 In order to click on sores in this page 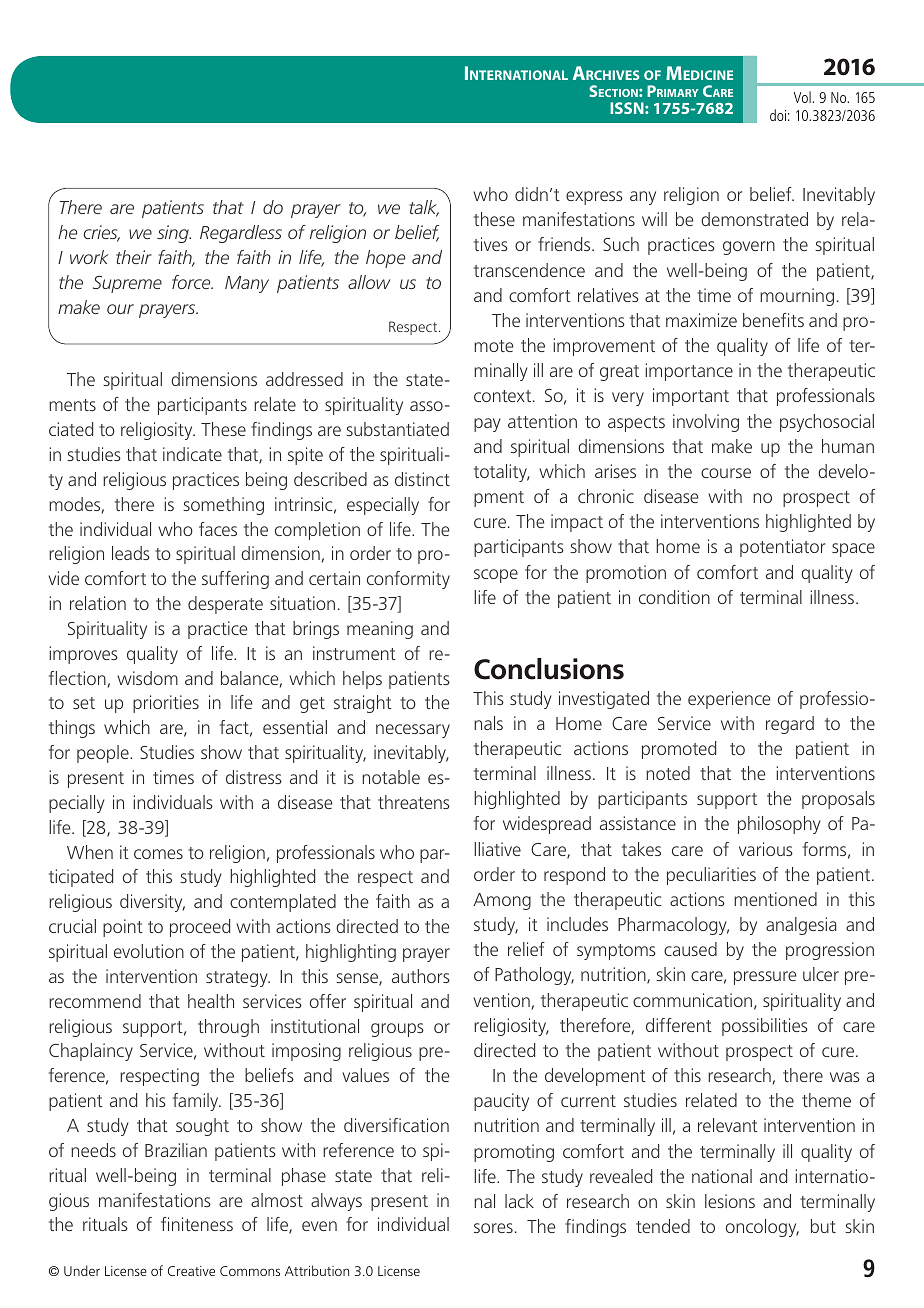, I will do `click(493, 1228)`.
